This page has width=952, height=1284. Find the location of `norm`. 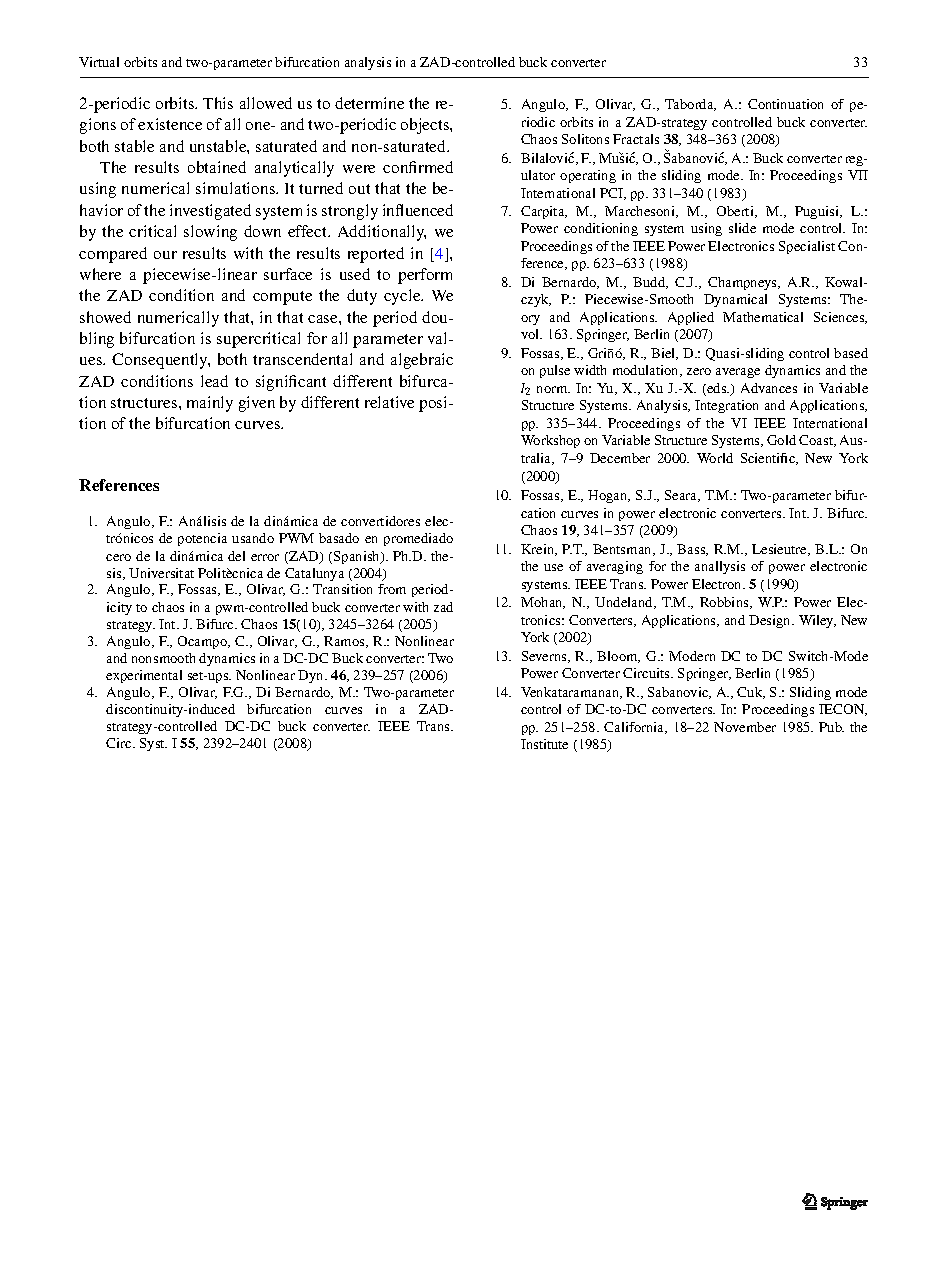

norm is located at coordinates (553, 389).
